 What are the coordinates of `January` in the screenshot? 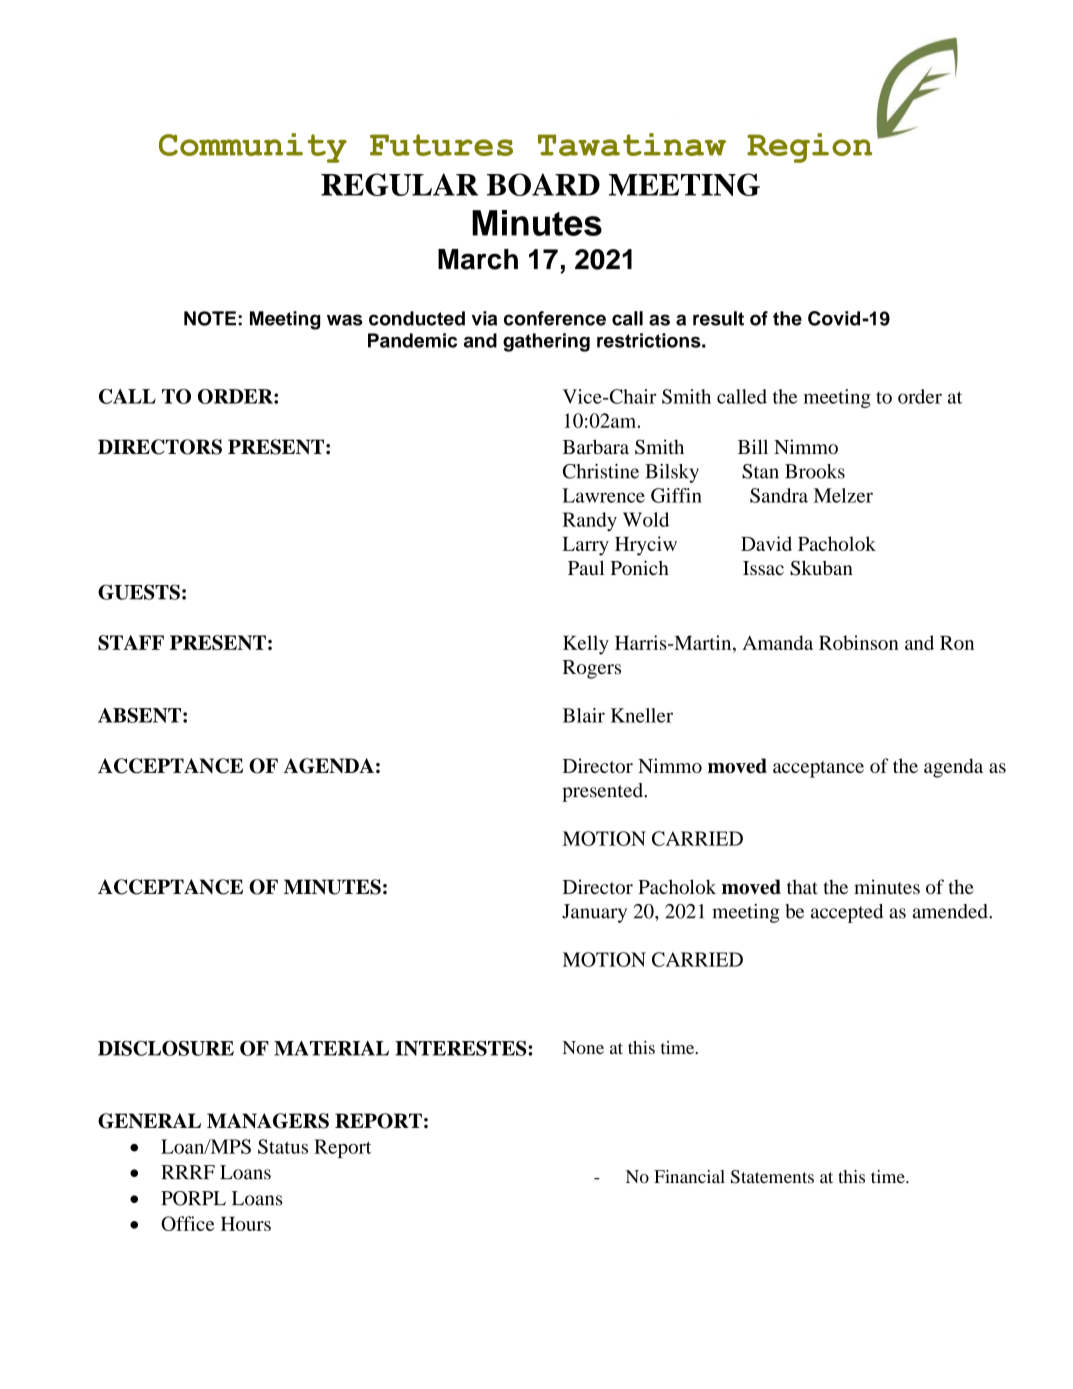 It's located at (594, 913).
